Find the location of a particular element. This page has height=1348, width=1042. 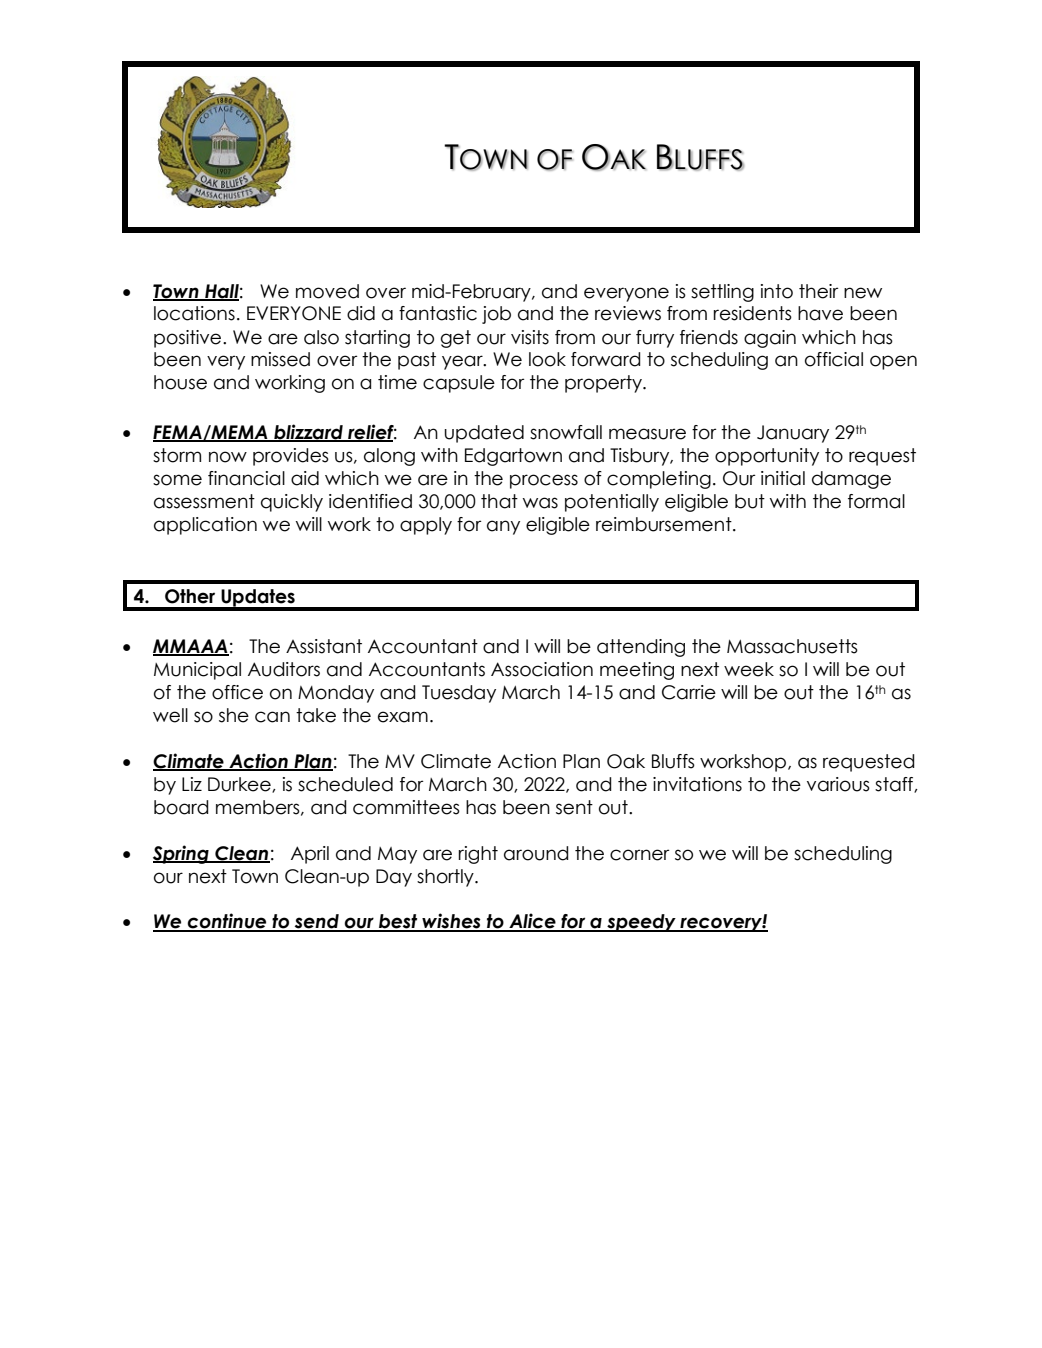

continue is located at coordinates (227, 922).
